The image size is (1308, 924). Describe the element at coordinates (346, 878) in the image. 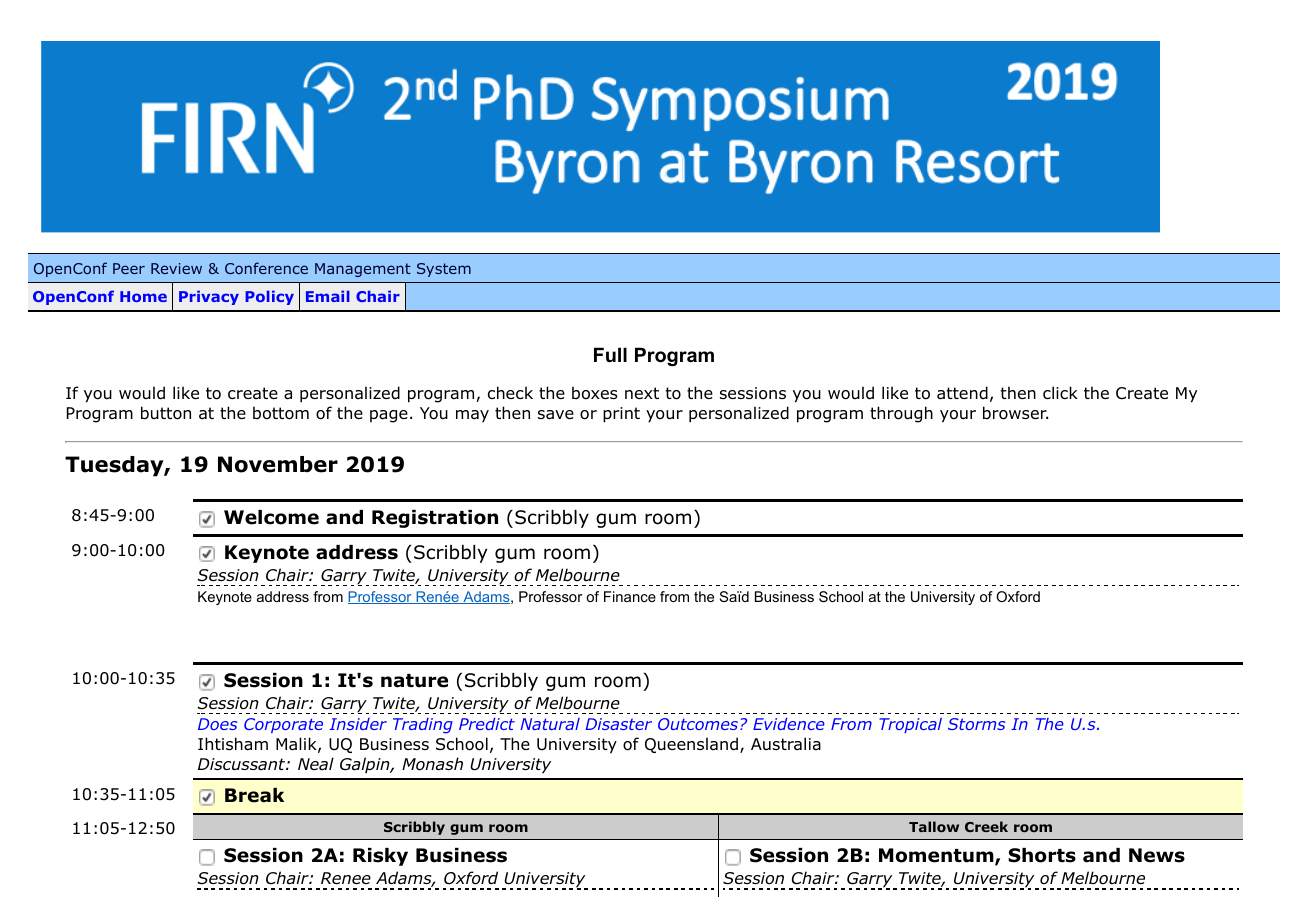

I see `Renee` at that location.
